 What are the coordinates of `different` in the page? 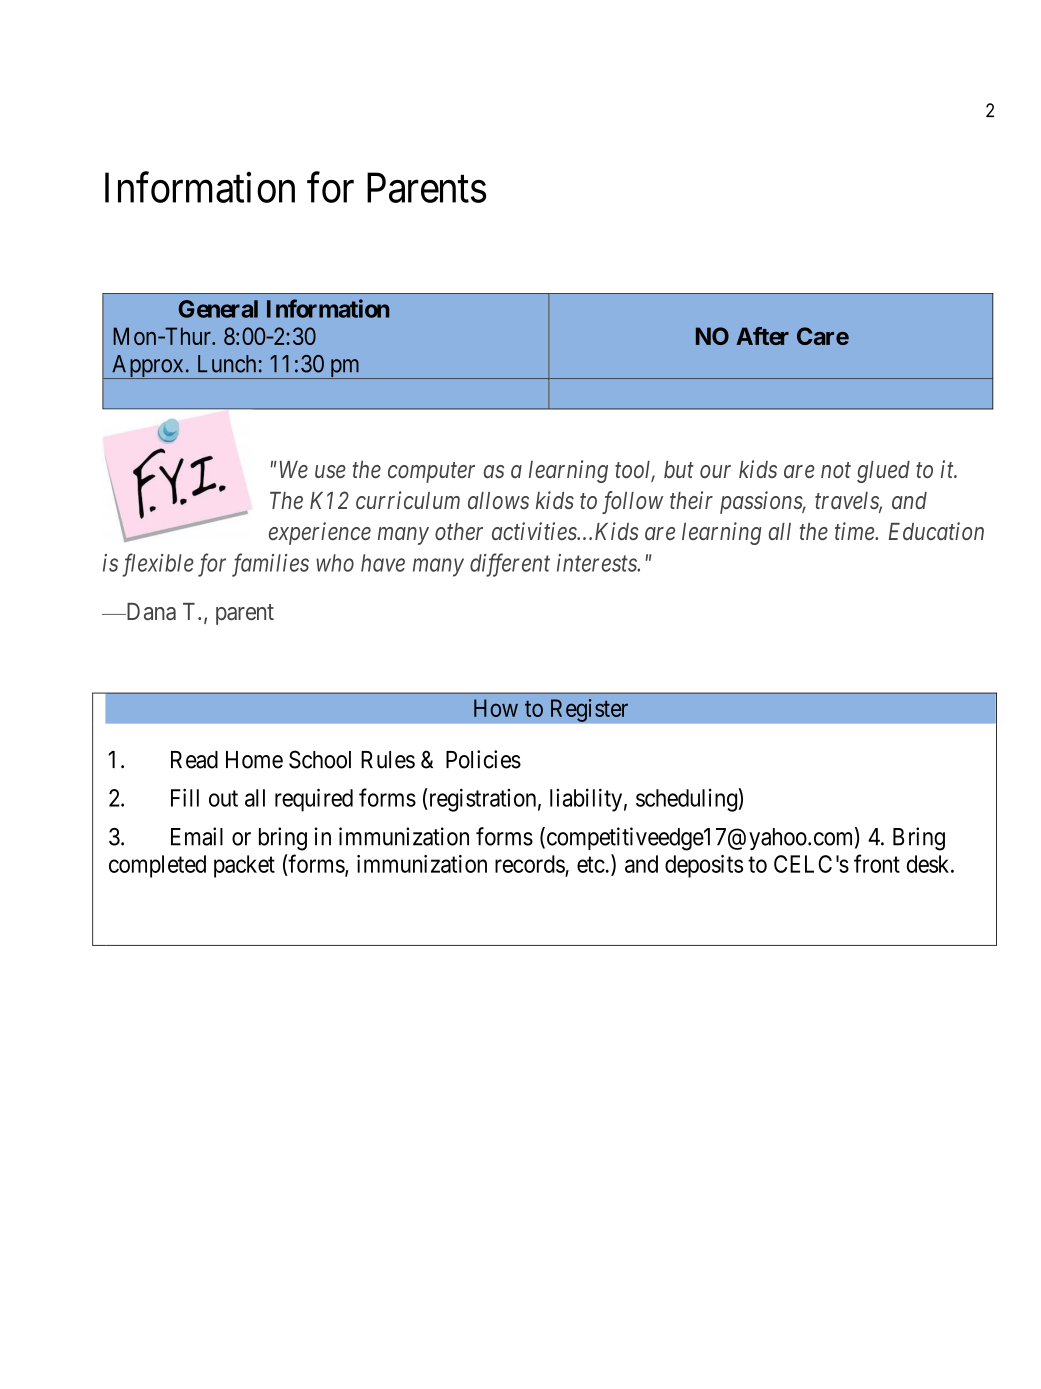 It's located at (510, 565).
